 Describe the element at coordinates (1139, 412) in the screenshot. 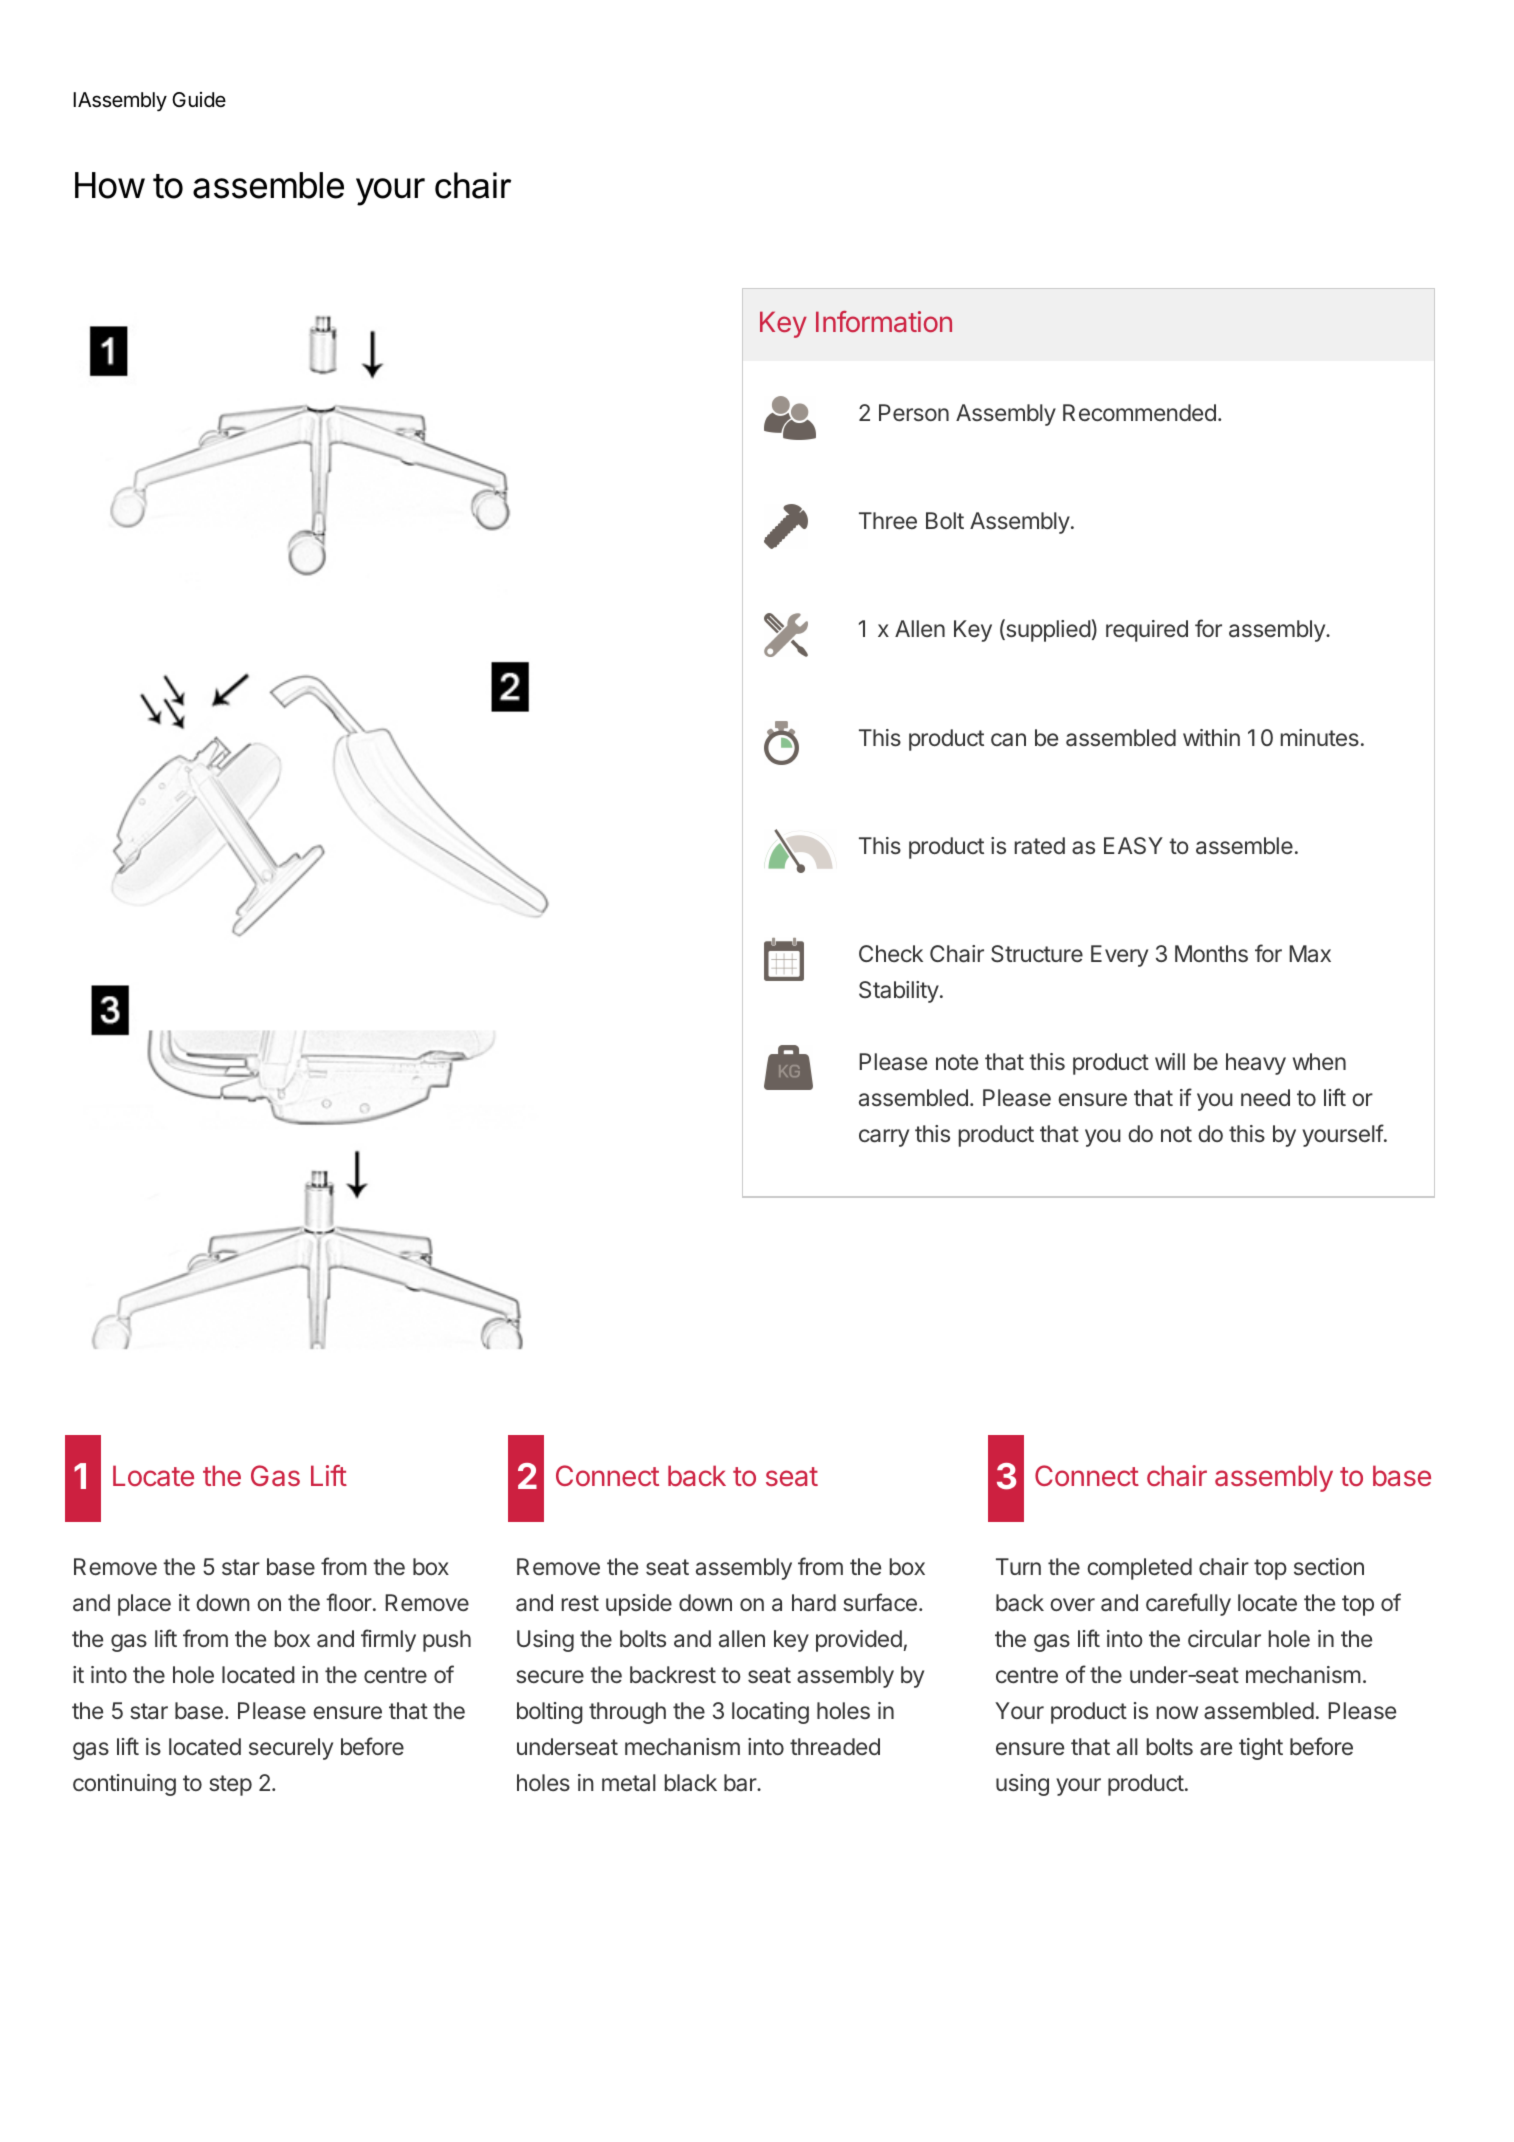

I see `Recommended` at that location.
